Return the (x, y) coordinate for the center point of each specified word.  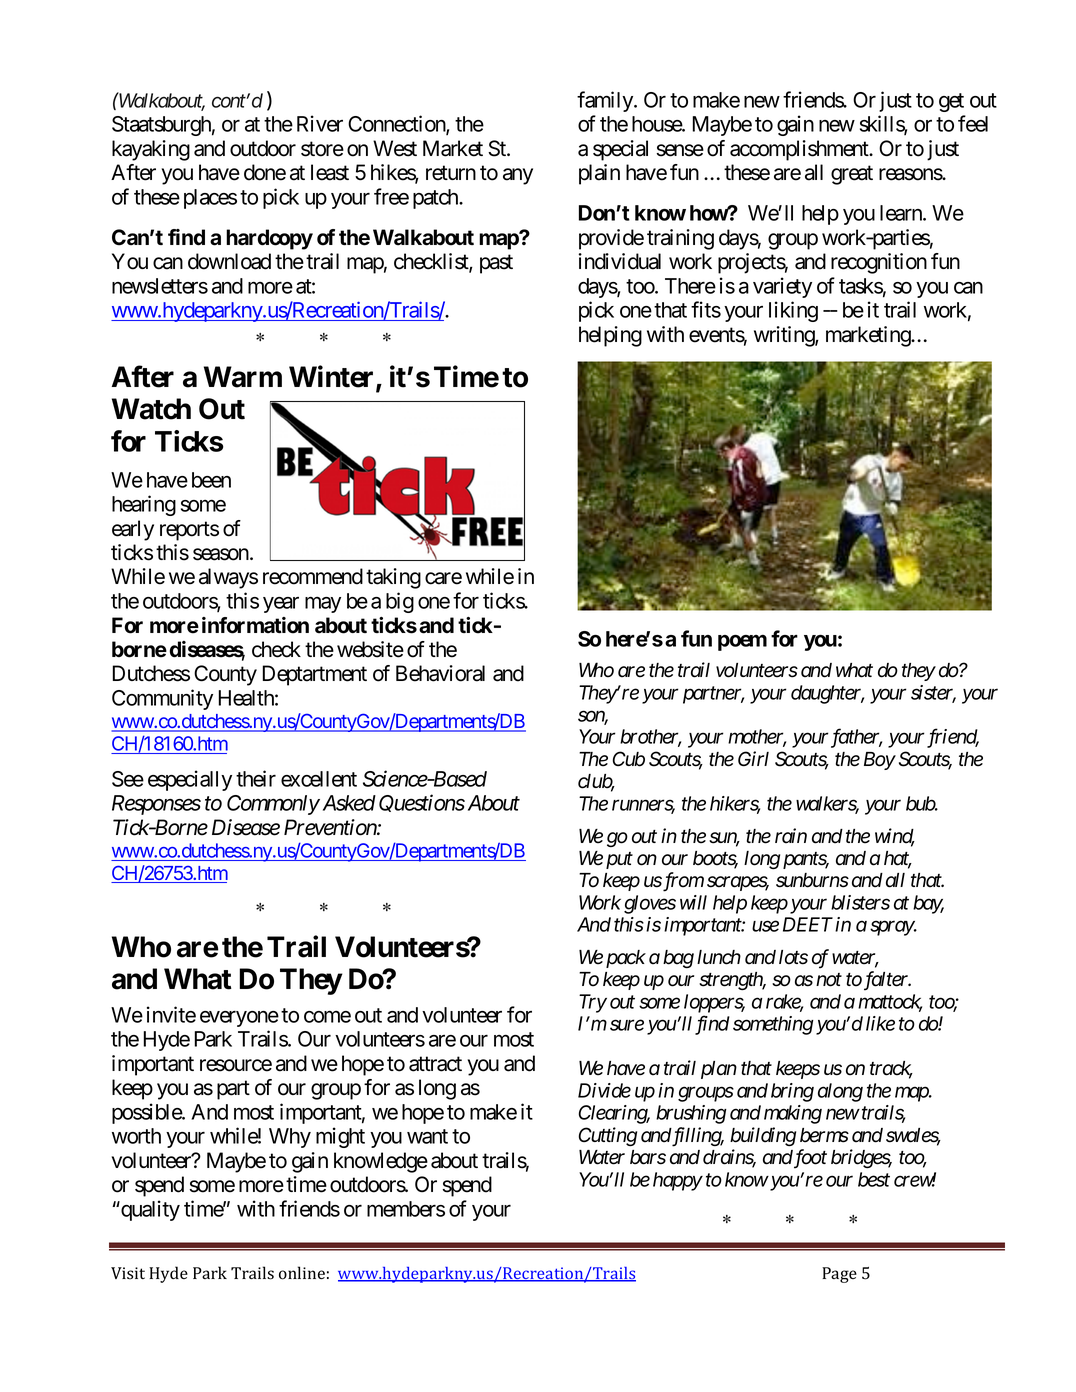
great (852, 175)
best (874, 1179)
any (518, 176)
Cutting (608, 1136)
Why (290, 1138)
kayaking (151, 150)
